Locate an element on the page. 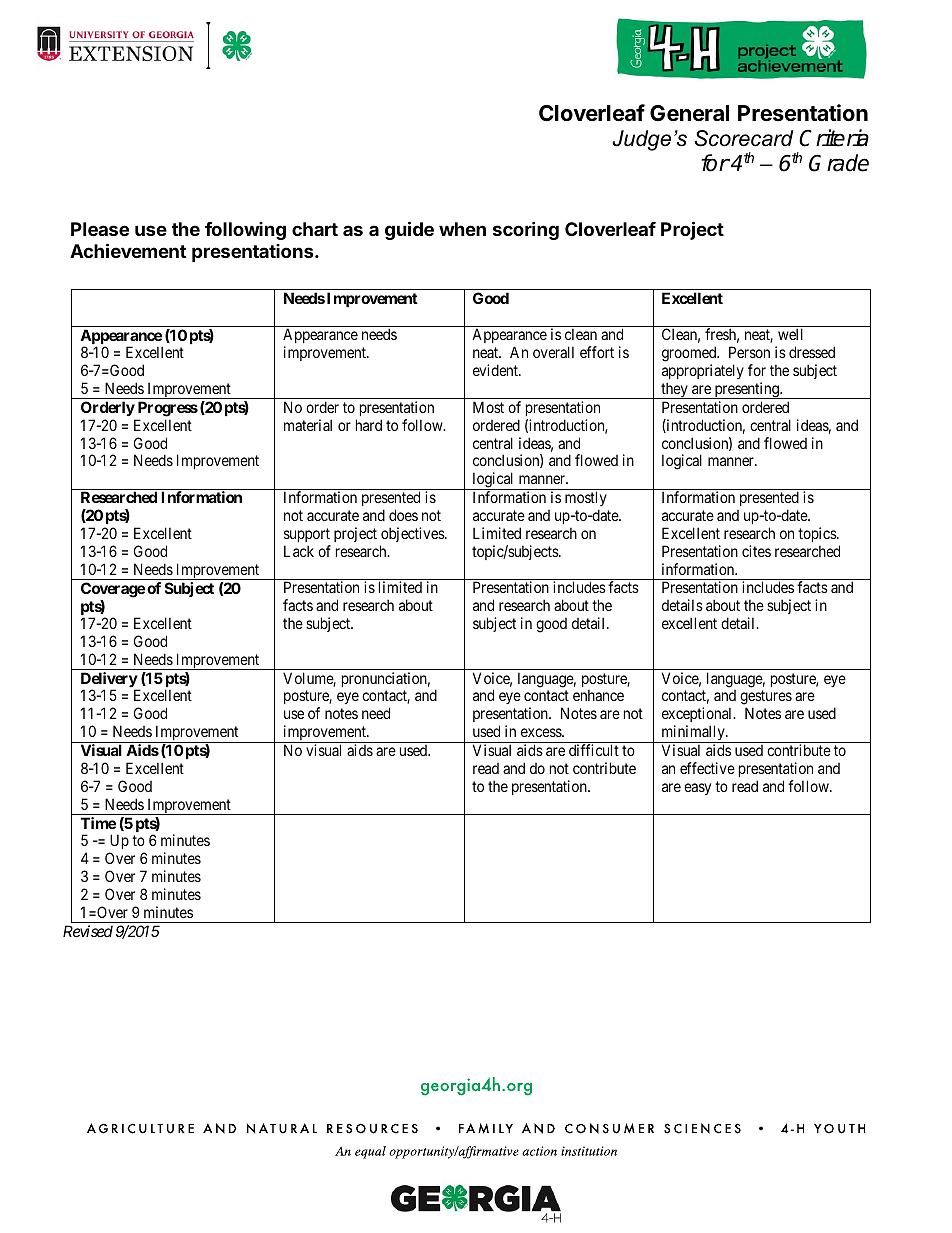 The height and width of the image is (1233, 952). when is located at coordinates (462, 229).
